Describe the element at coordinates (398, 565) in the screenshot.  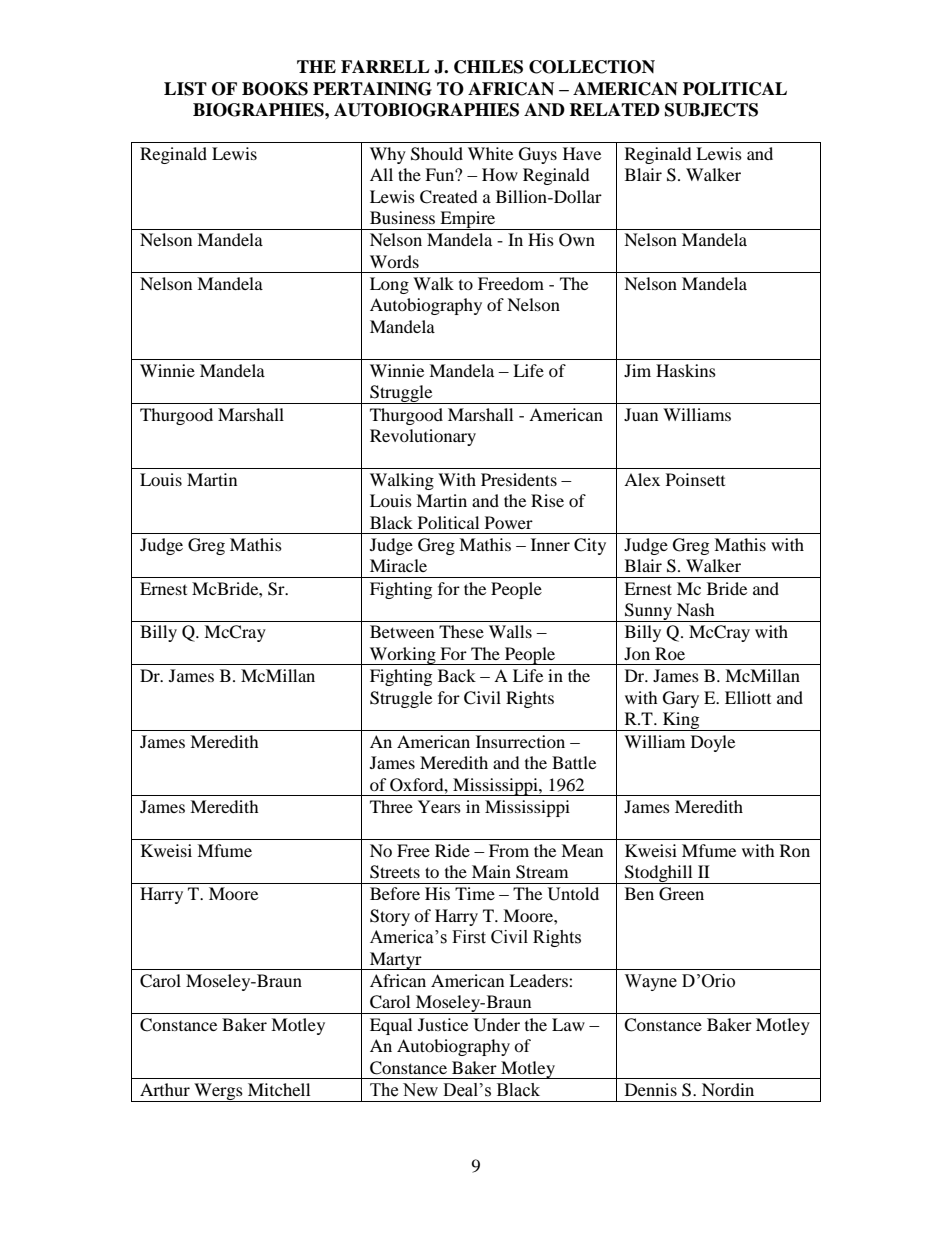
I see `Miracle` at that location.
